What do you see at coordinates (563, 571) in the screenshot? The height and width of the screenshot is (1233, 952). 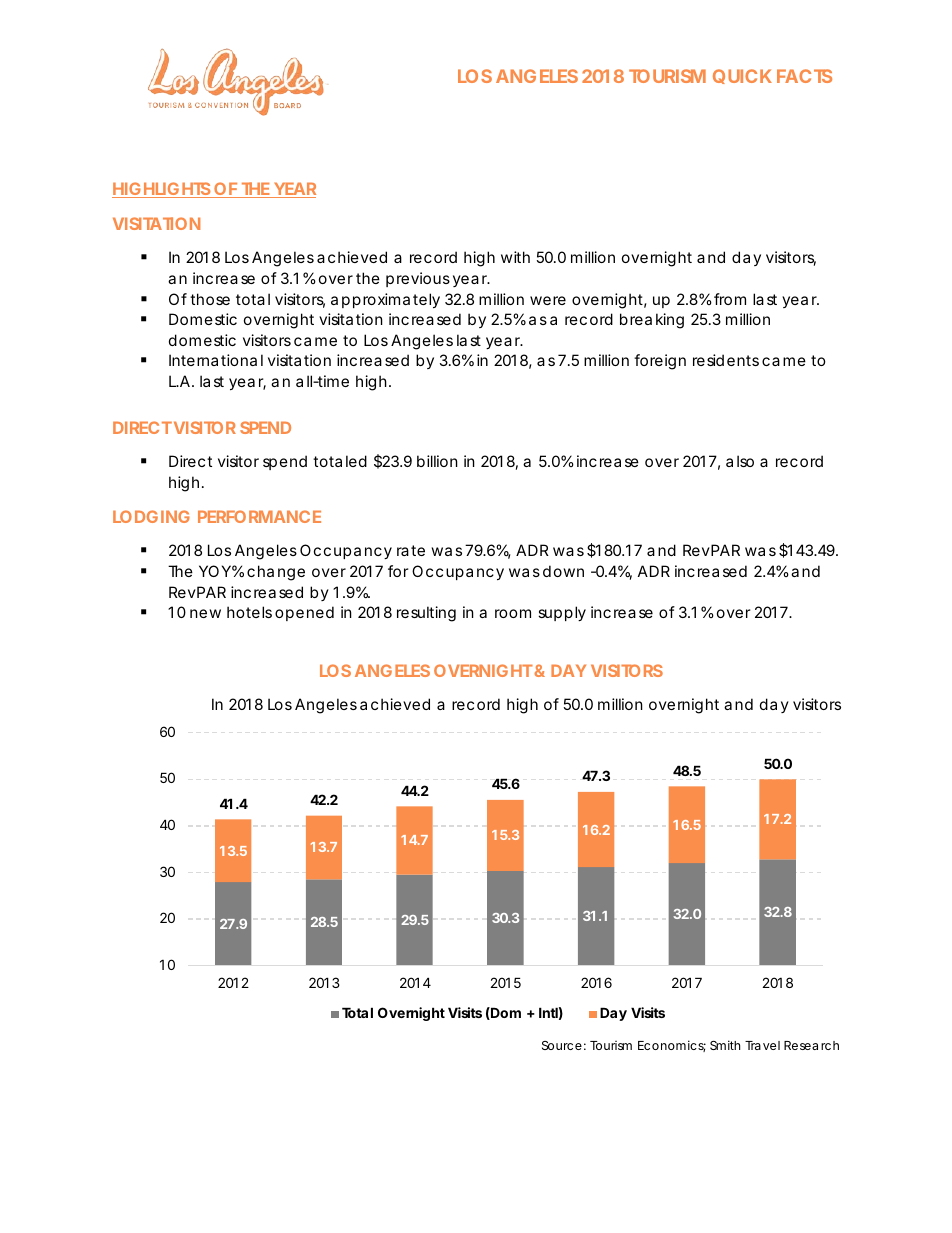 I see `down` at bounding box center [563, 571].
